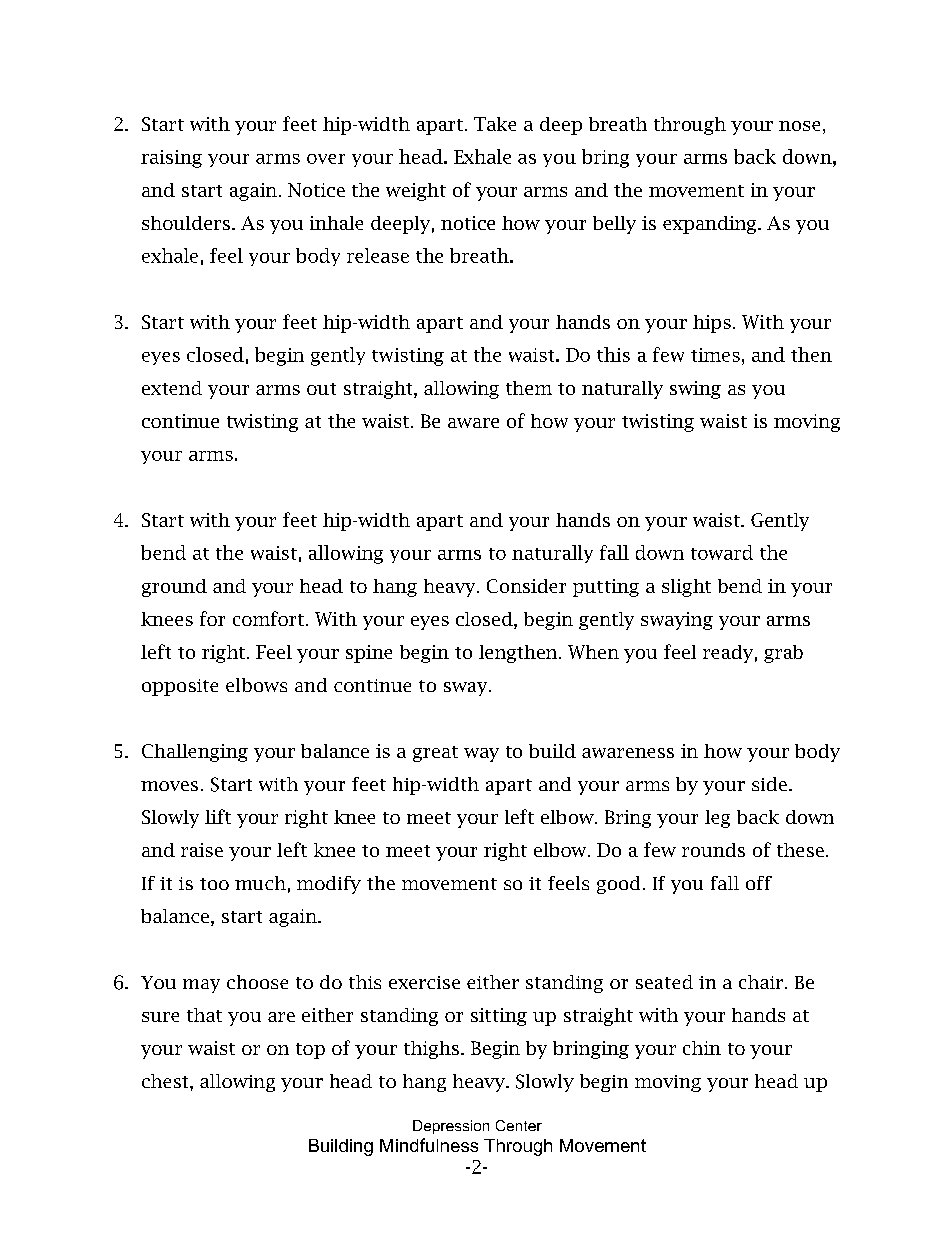  I want to click on rounds, so click(713, 850).
